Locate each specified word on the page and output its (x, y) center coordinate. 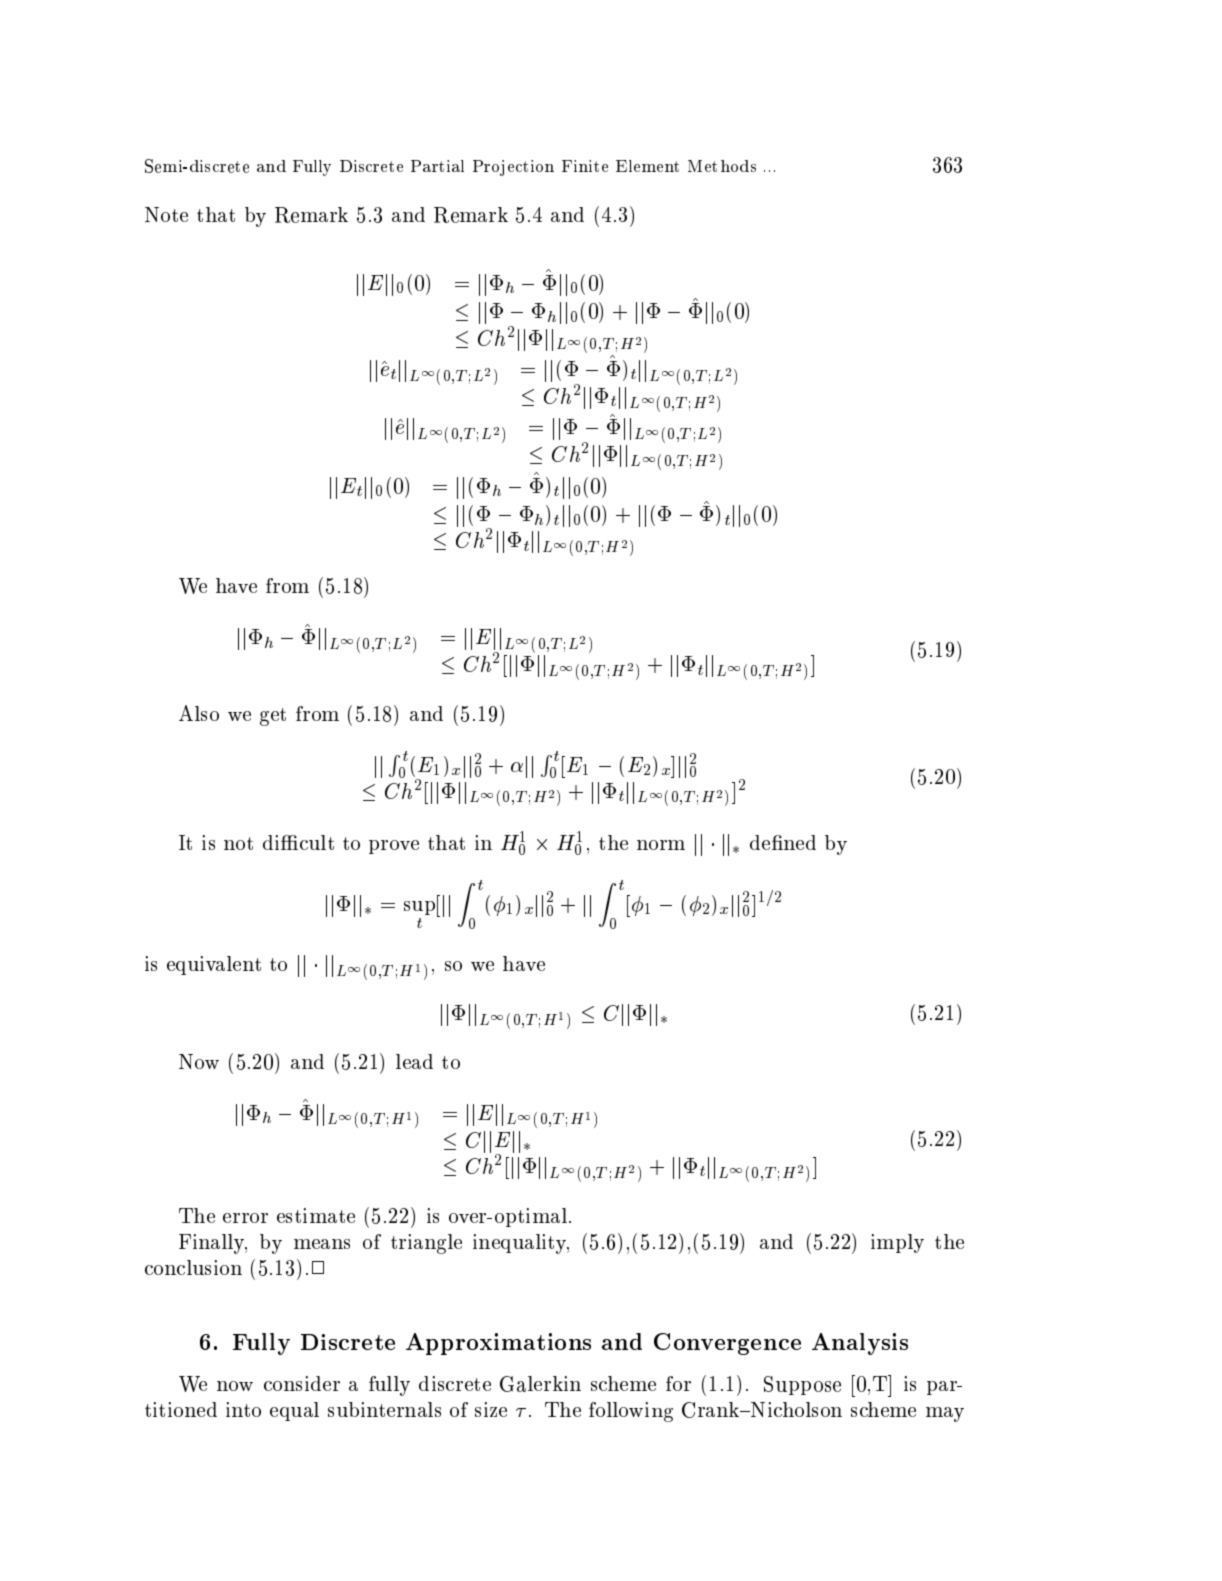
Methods (722, 166)
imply (897, 1243)
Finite (585, 166)
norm (661, 845)
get (273, 717)
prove (394, 847)
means (322, 1244)
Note (166, 214)
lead (414, 1061)
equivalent (214, 965)
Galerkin (540, 1384)
